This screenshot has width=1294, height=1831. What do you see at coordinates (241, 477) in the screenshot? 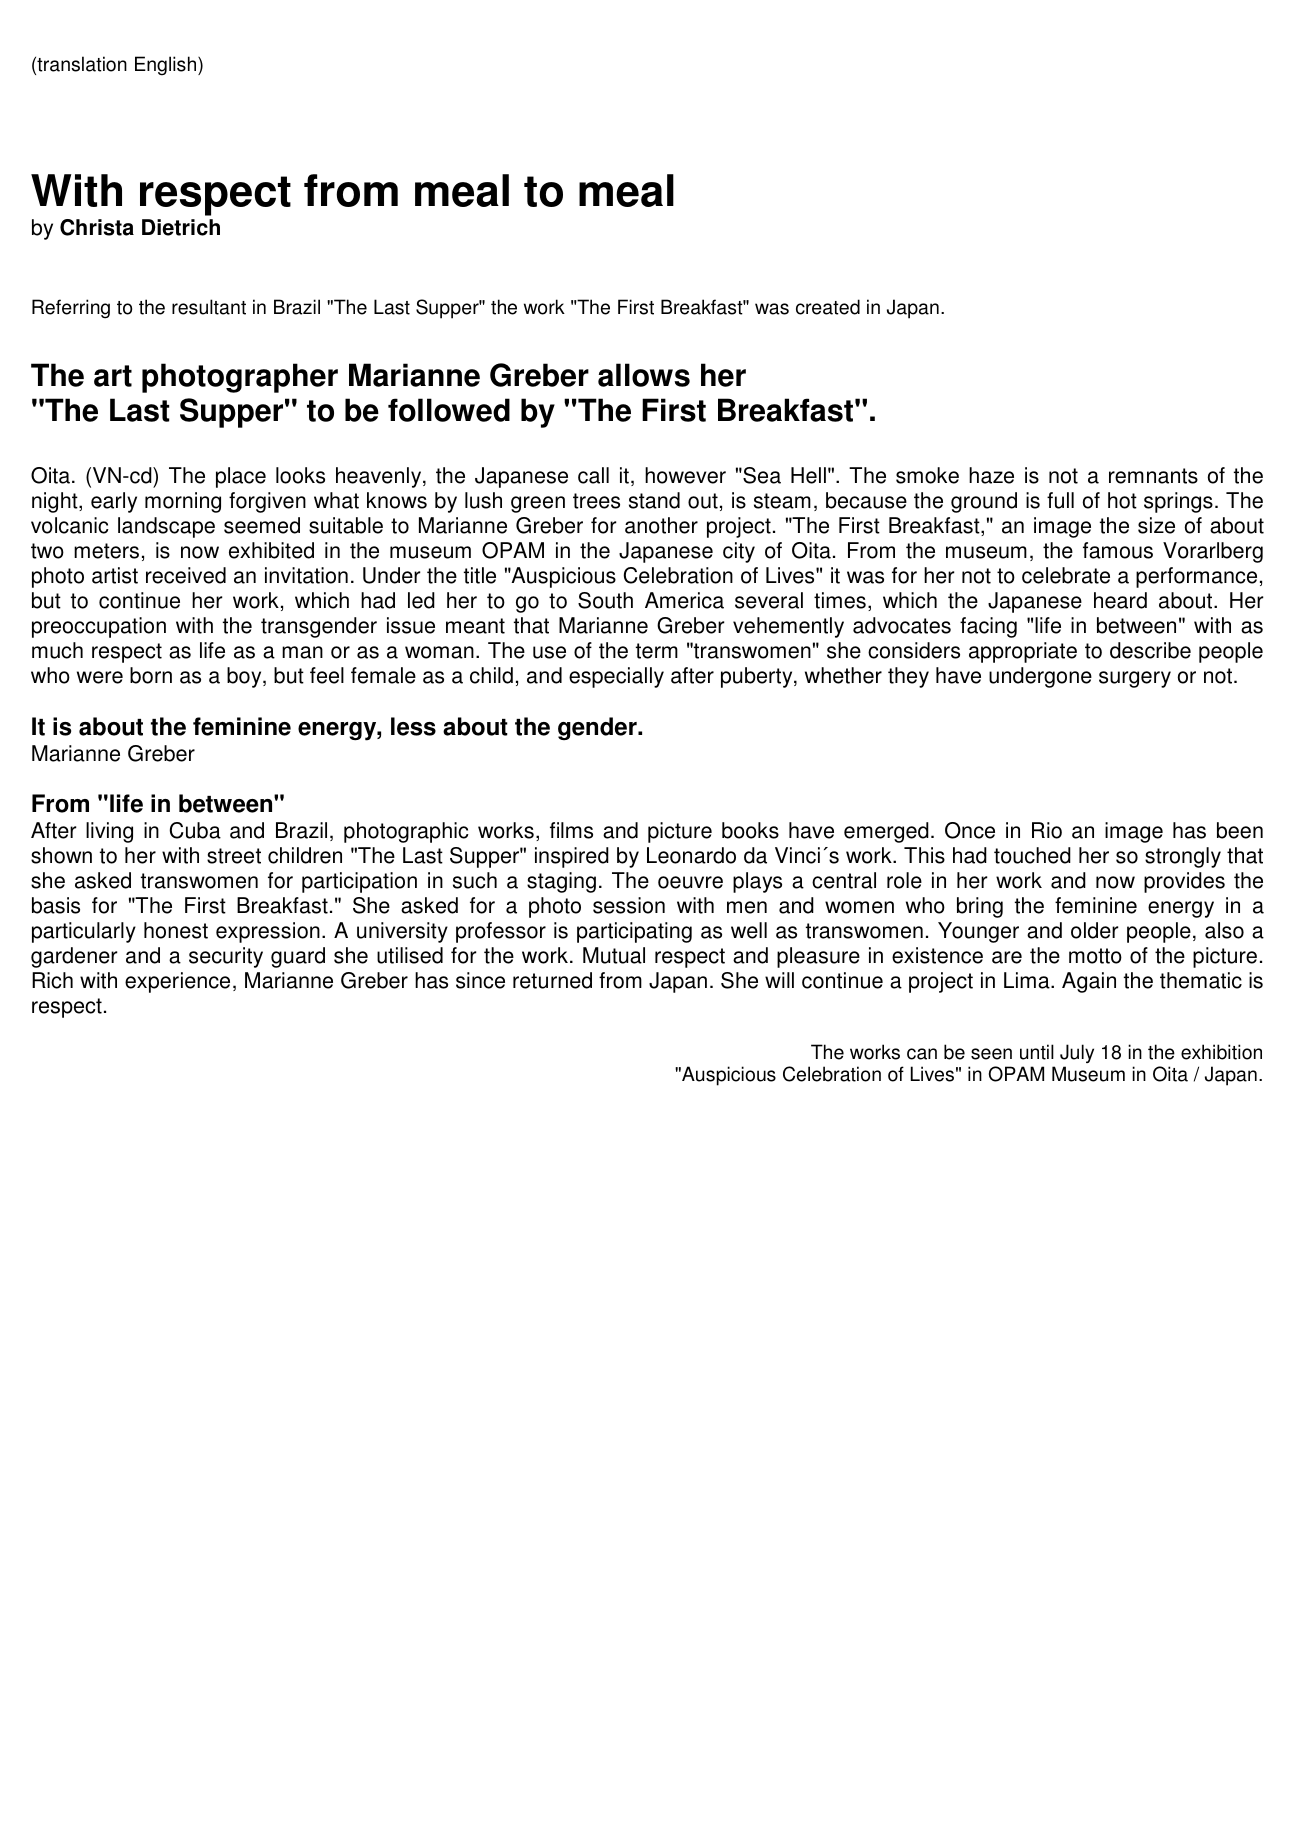
I see `place` at bounding box center [241, 477].
